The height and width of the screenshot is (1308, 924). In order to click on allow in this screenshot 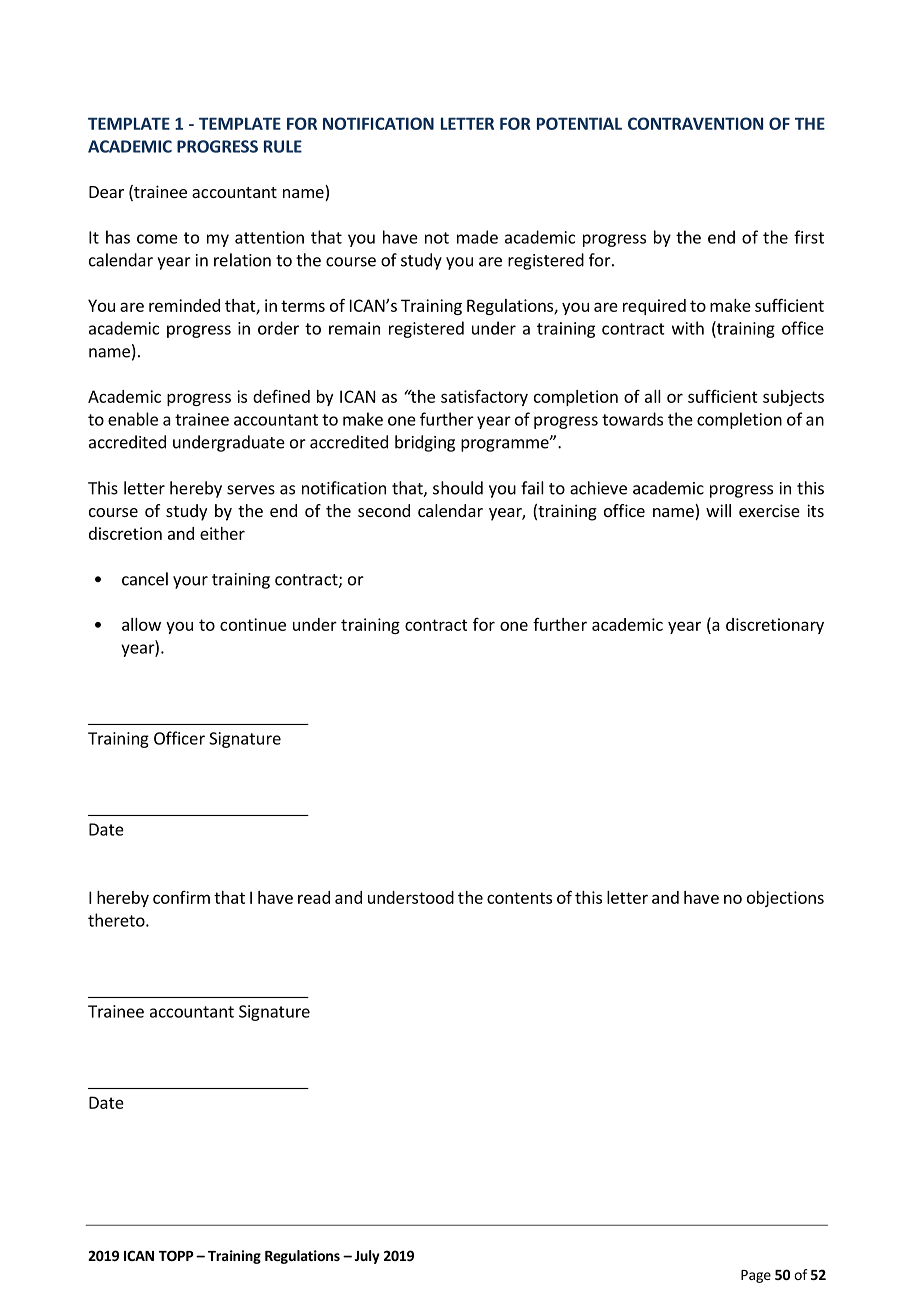, I will do `click(141, 624)`.
